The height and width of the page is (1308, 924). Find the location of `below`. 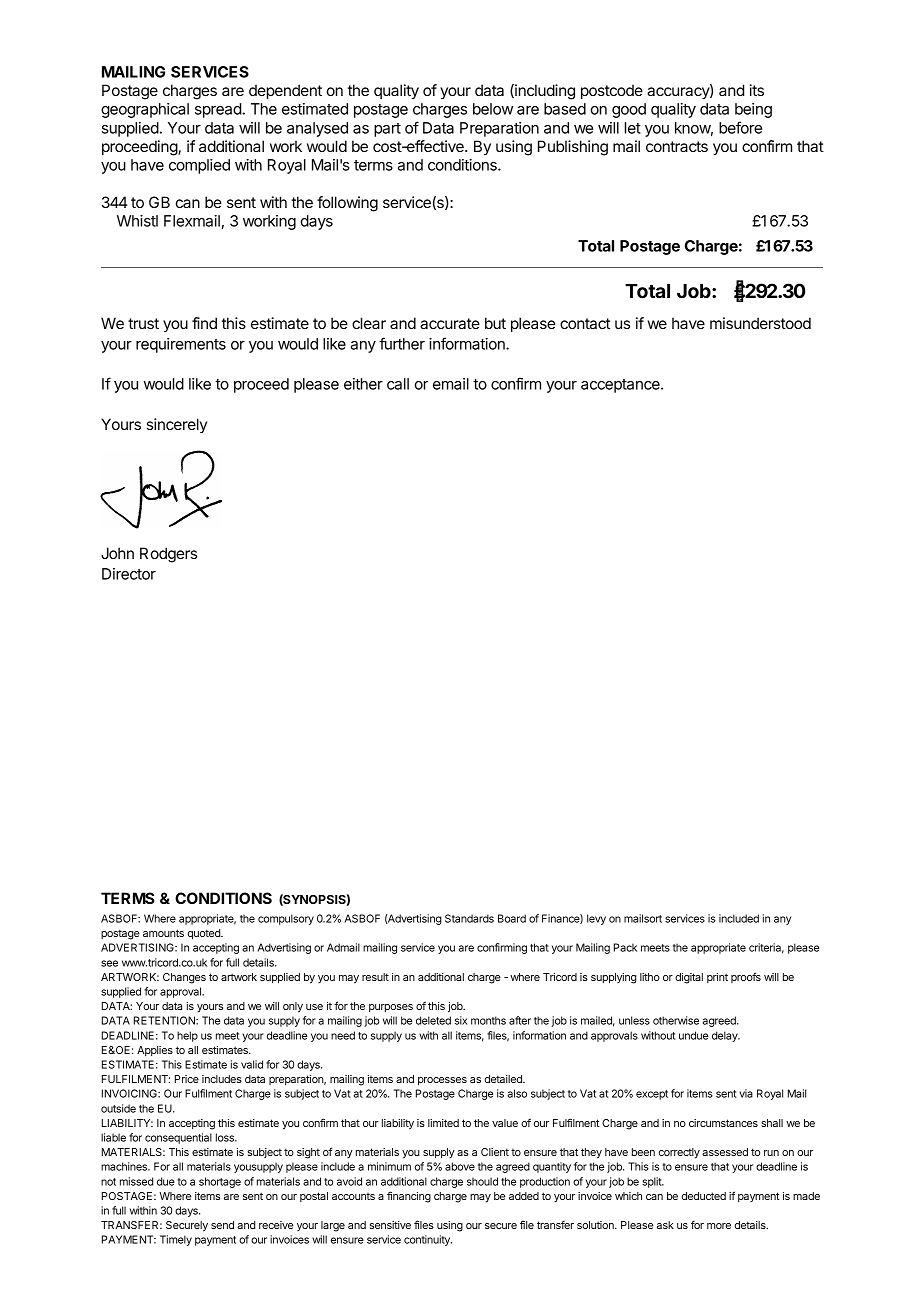

below is located at coordinates (493, 109).
